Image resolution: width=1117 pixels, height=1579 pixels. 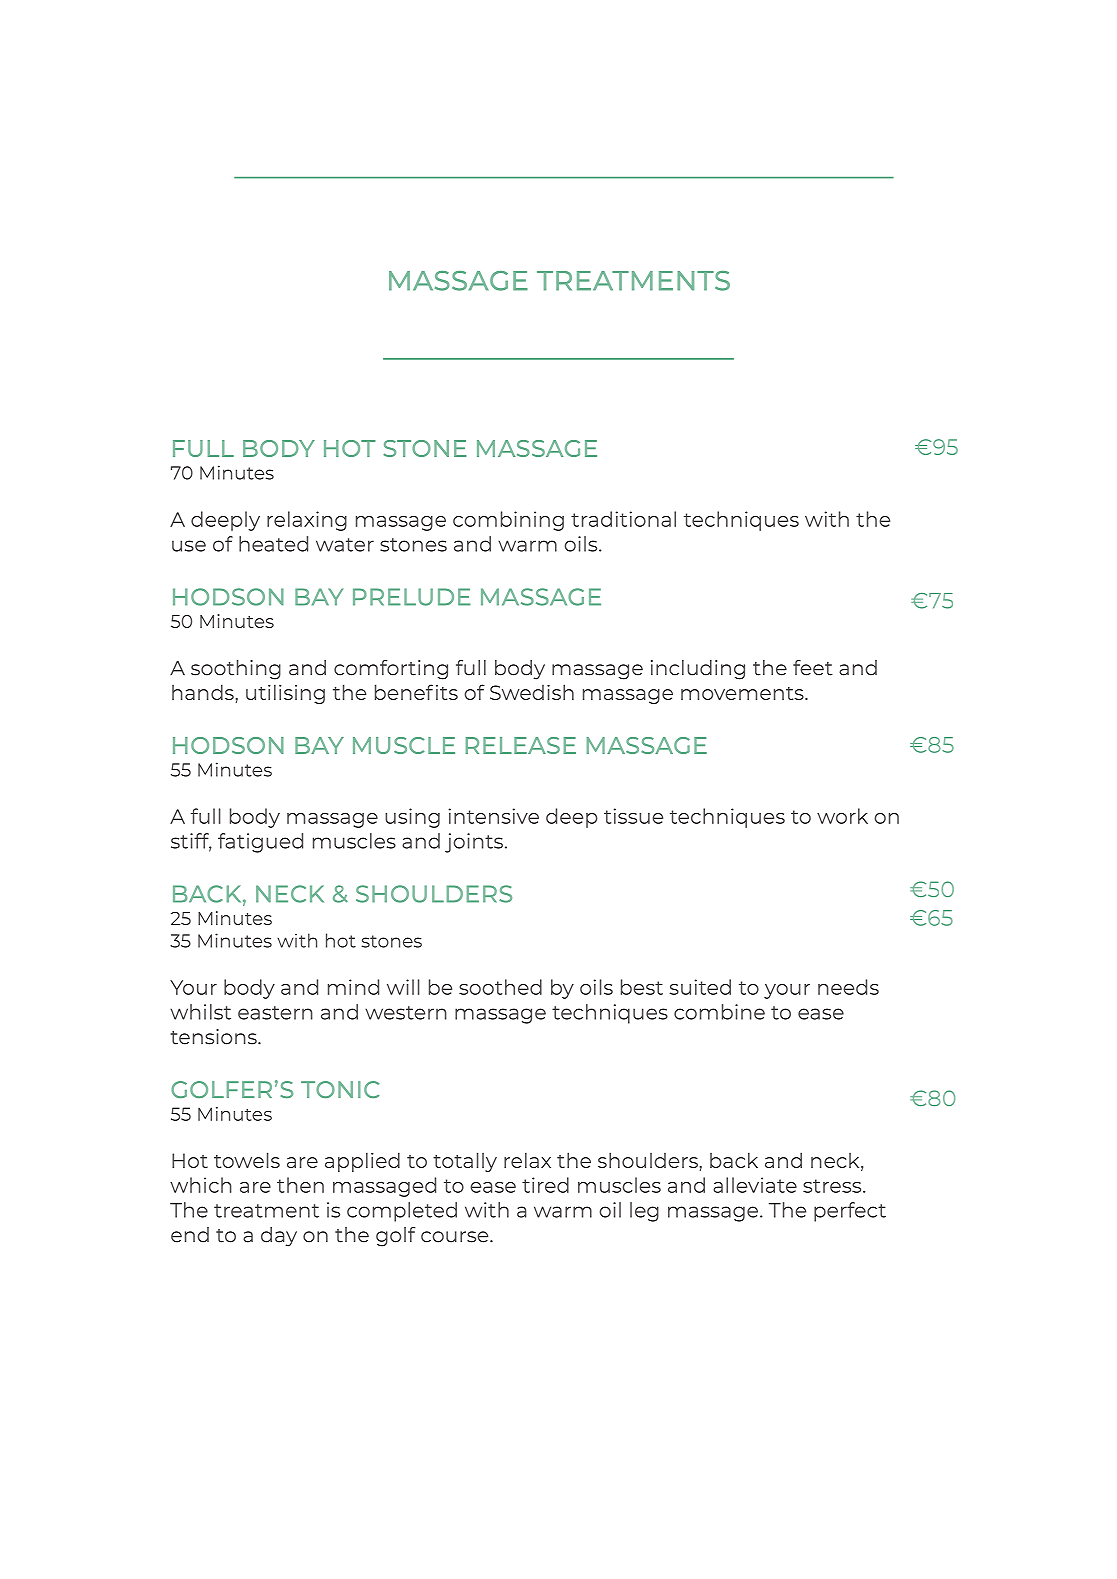 What do you see at coordinates (532, 692) in the screenshot?
I see `Swedish` at bounding box center [532, 692].
